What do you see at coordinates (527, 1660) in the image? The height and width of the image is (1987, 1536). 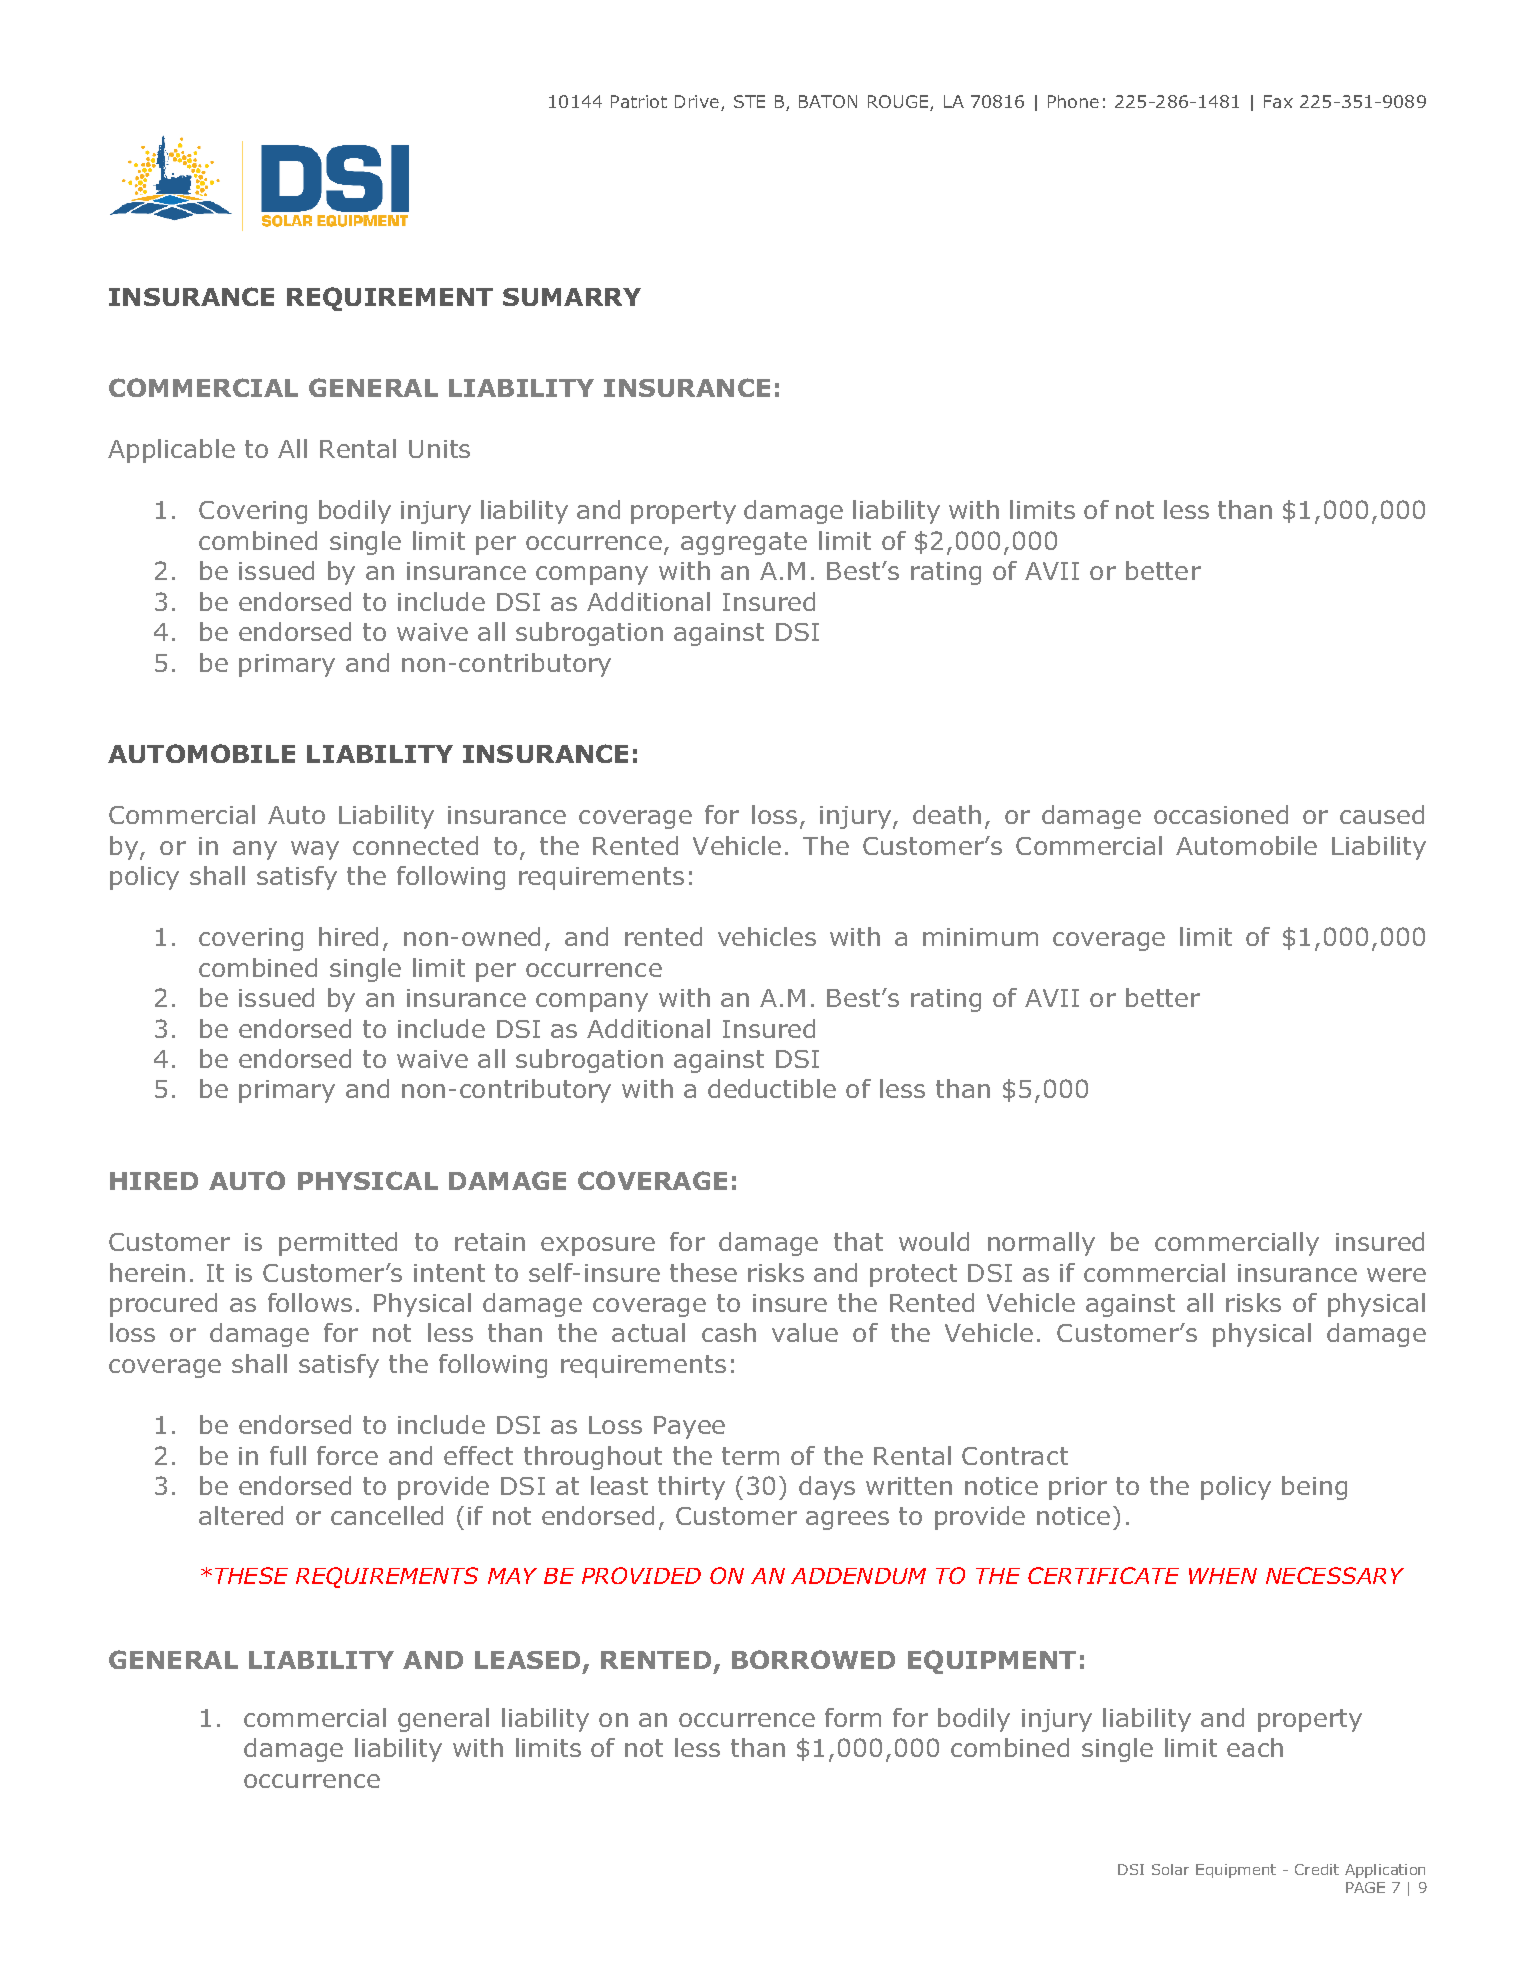 I see `LEASED` at bounding box center [527, 1660].
